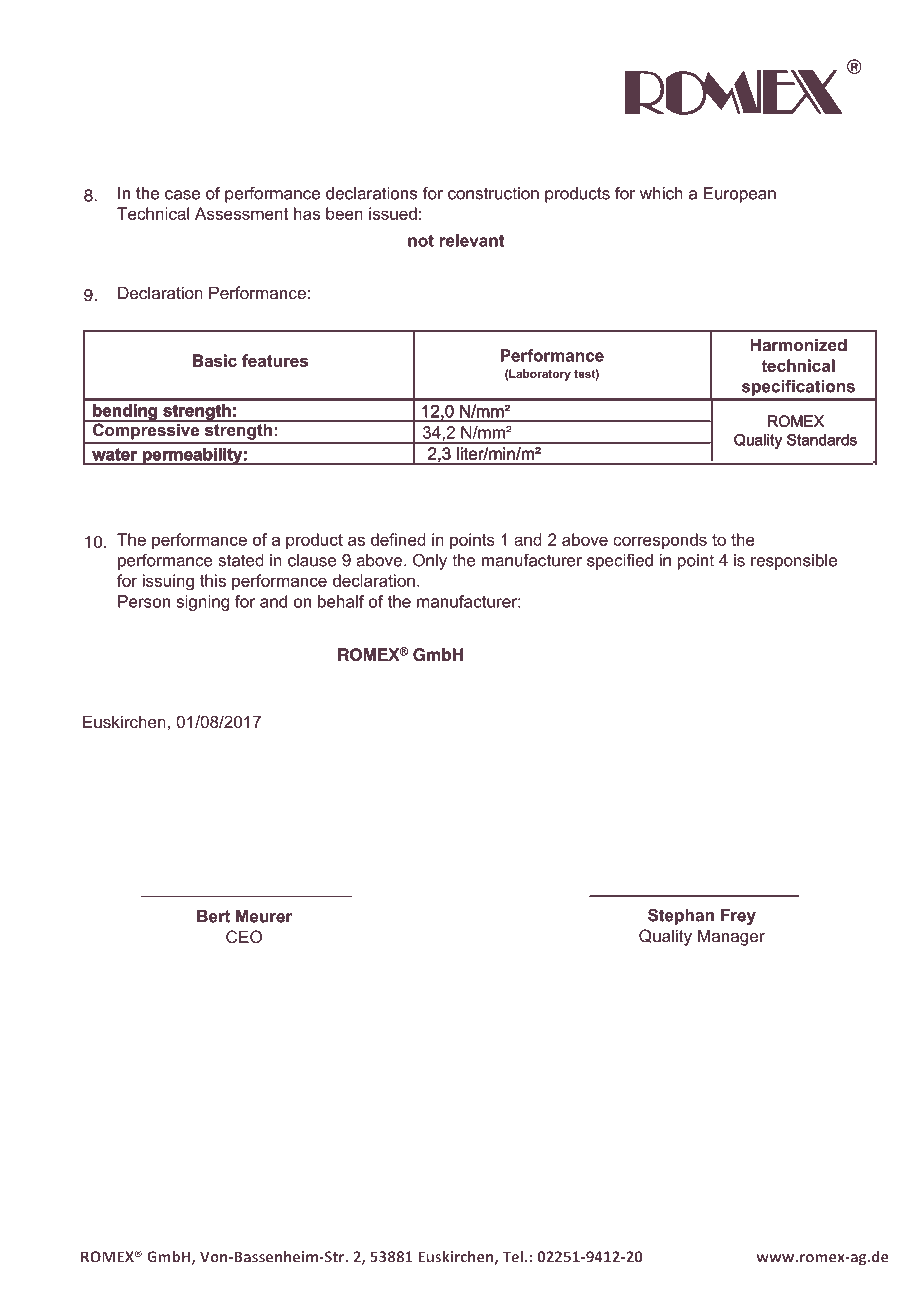  I want to click on Tel, so click(512, 1256).
